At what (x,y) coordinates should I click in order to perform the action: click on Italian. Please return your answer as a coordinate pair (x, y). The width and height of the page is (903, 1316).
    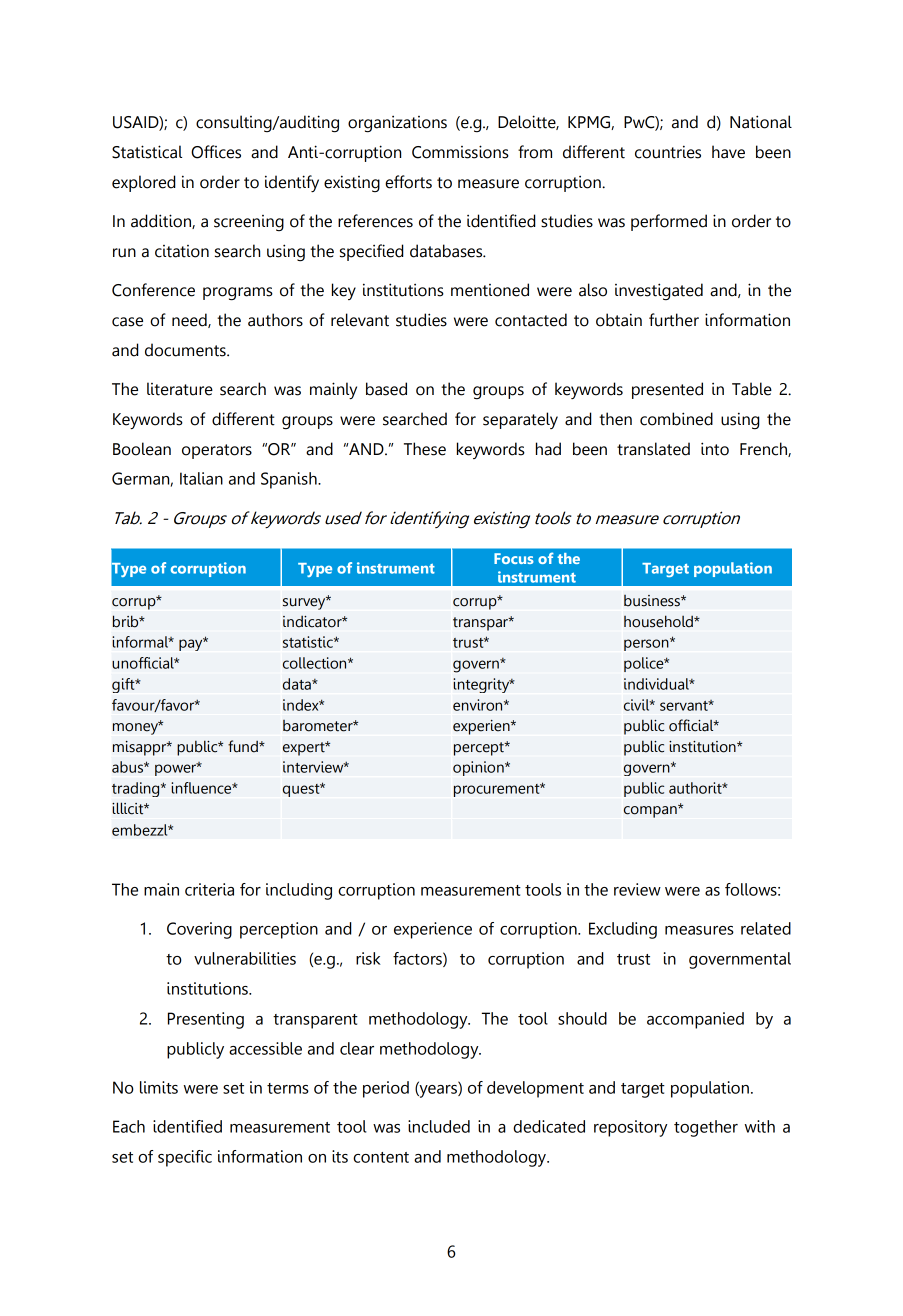
    Looking at the image, I should click on (201, 478).
